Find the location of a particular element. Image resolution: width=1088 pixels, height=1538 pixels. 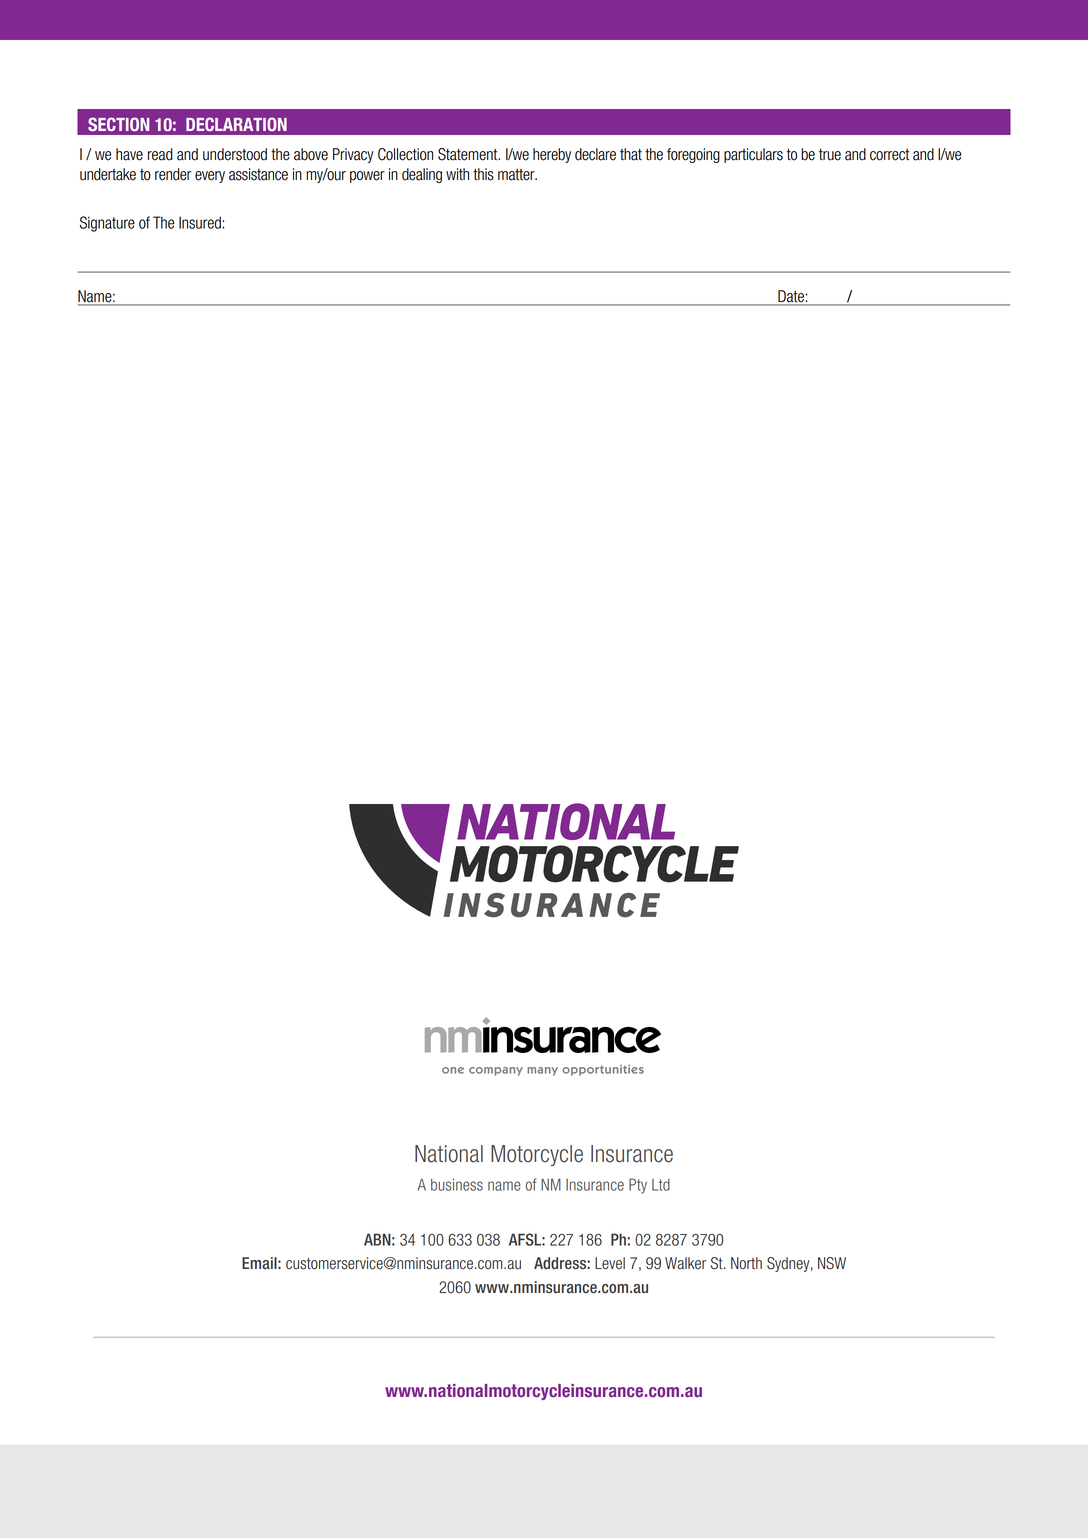

Level is located at coordinates (610, 1263).
